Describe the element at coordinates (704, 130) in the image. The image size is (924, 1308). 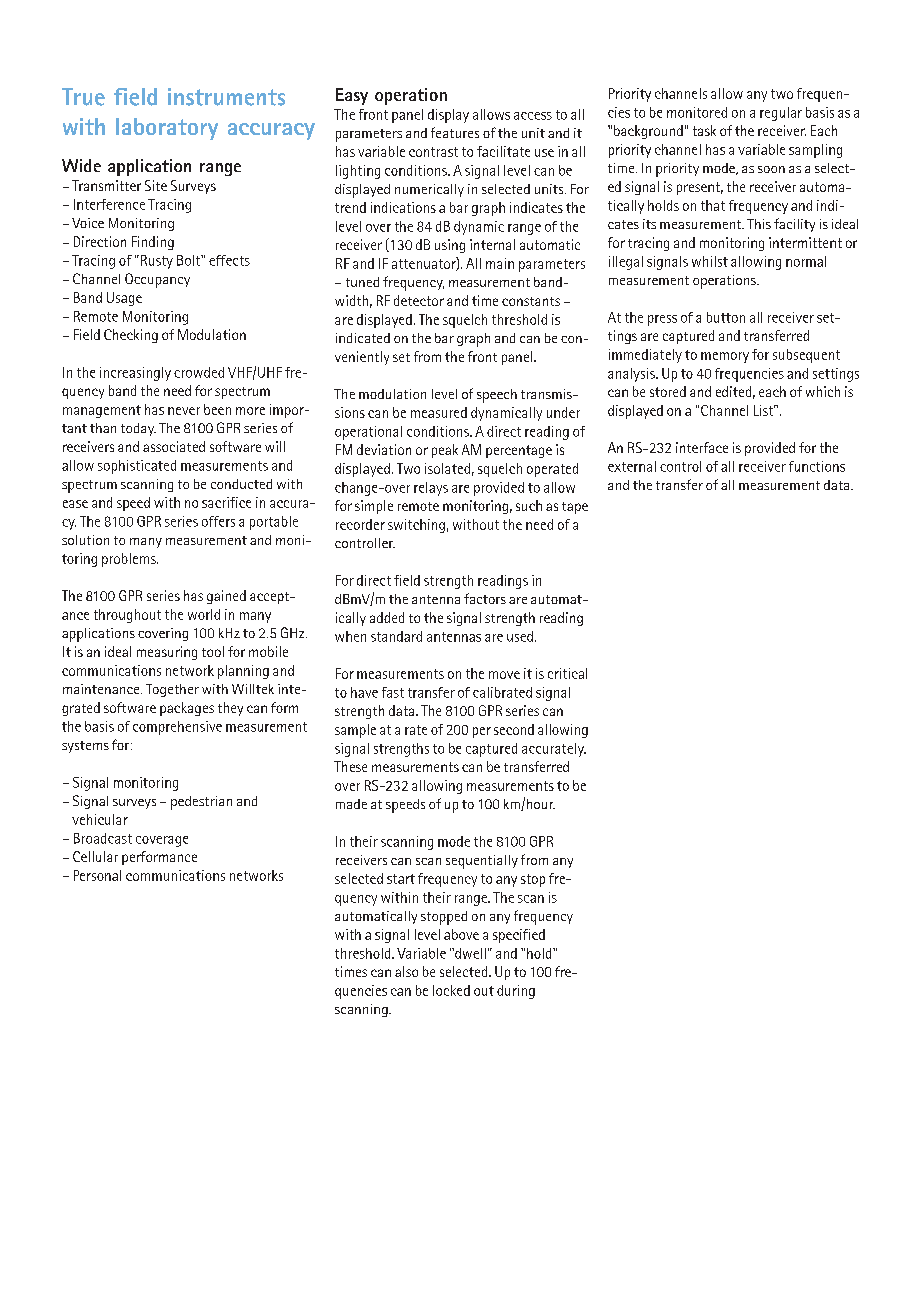
I see `task` at that location.
